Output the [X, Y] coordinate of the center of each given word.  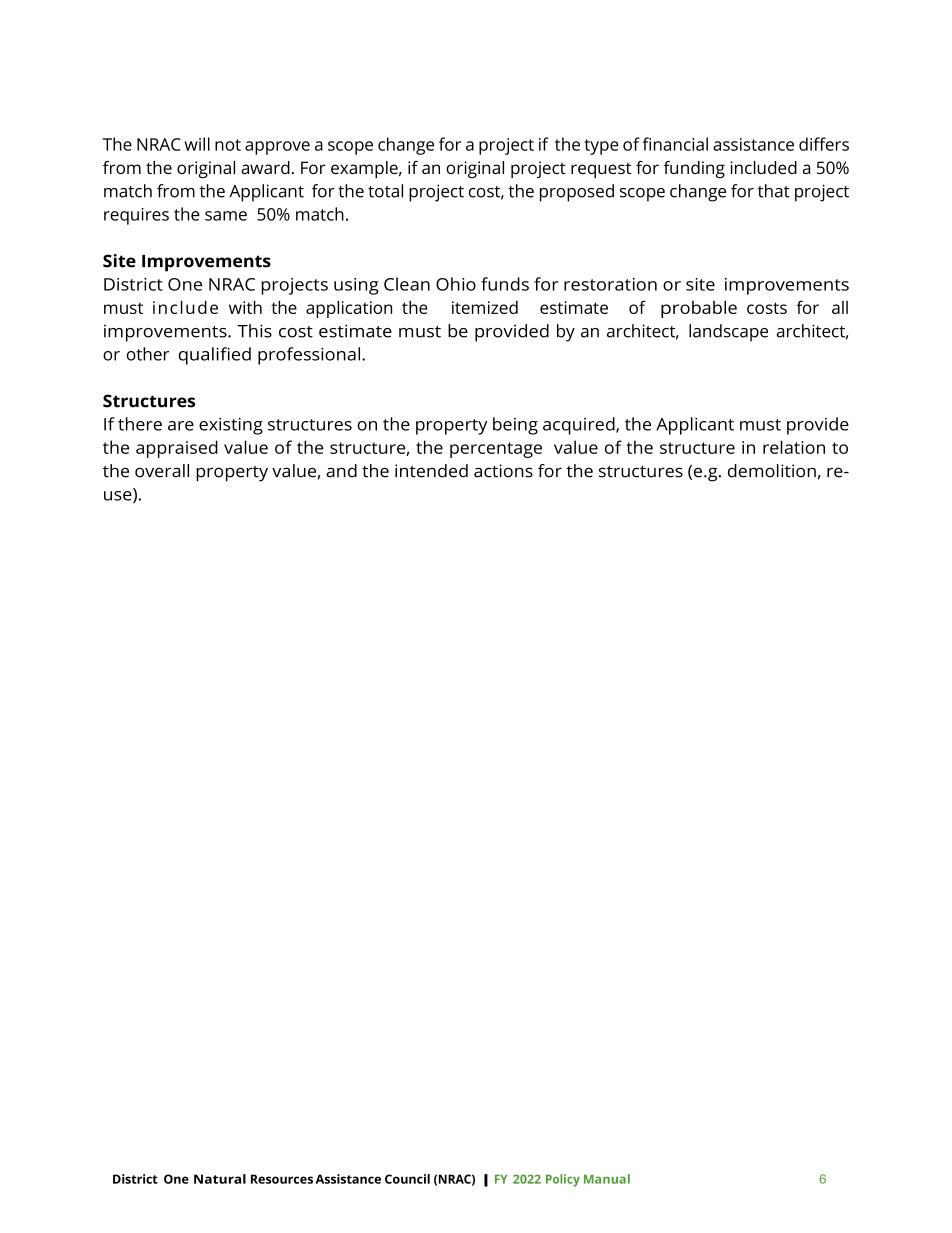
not [228, 145]
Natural [220, 1179]
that [774, 191]
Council [407, 1179]
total [385, 191]
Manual [607, 1179]
